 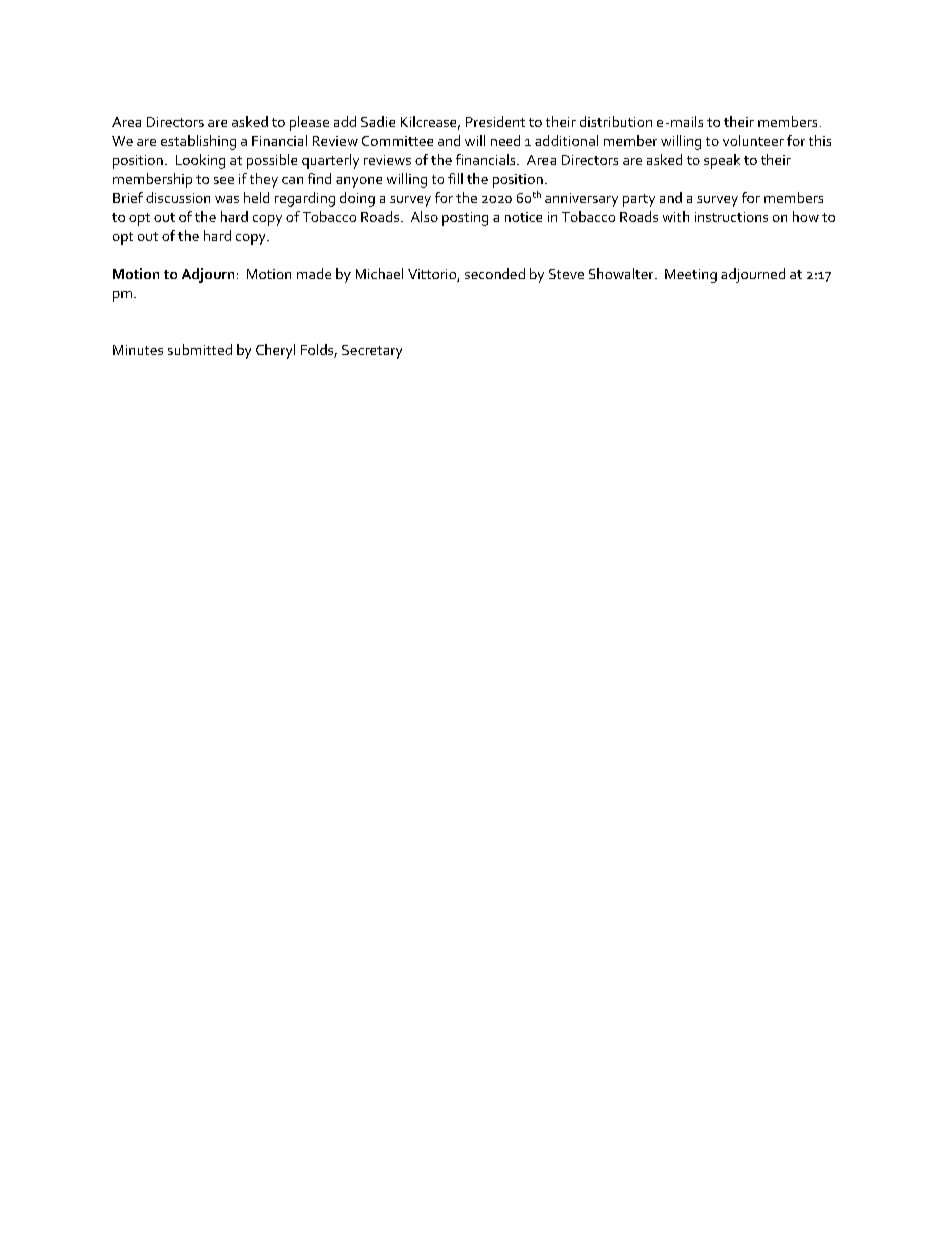 I want to click on instructions, so click(x=731, y=217).
